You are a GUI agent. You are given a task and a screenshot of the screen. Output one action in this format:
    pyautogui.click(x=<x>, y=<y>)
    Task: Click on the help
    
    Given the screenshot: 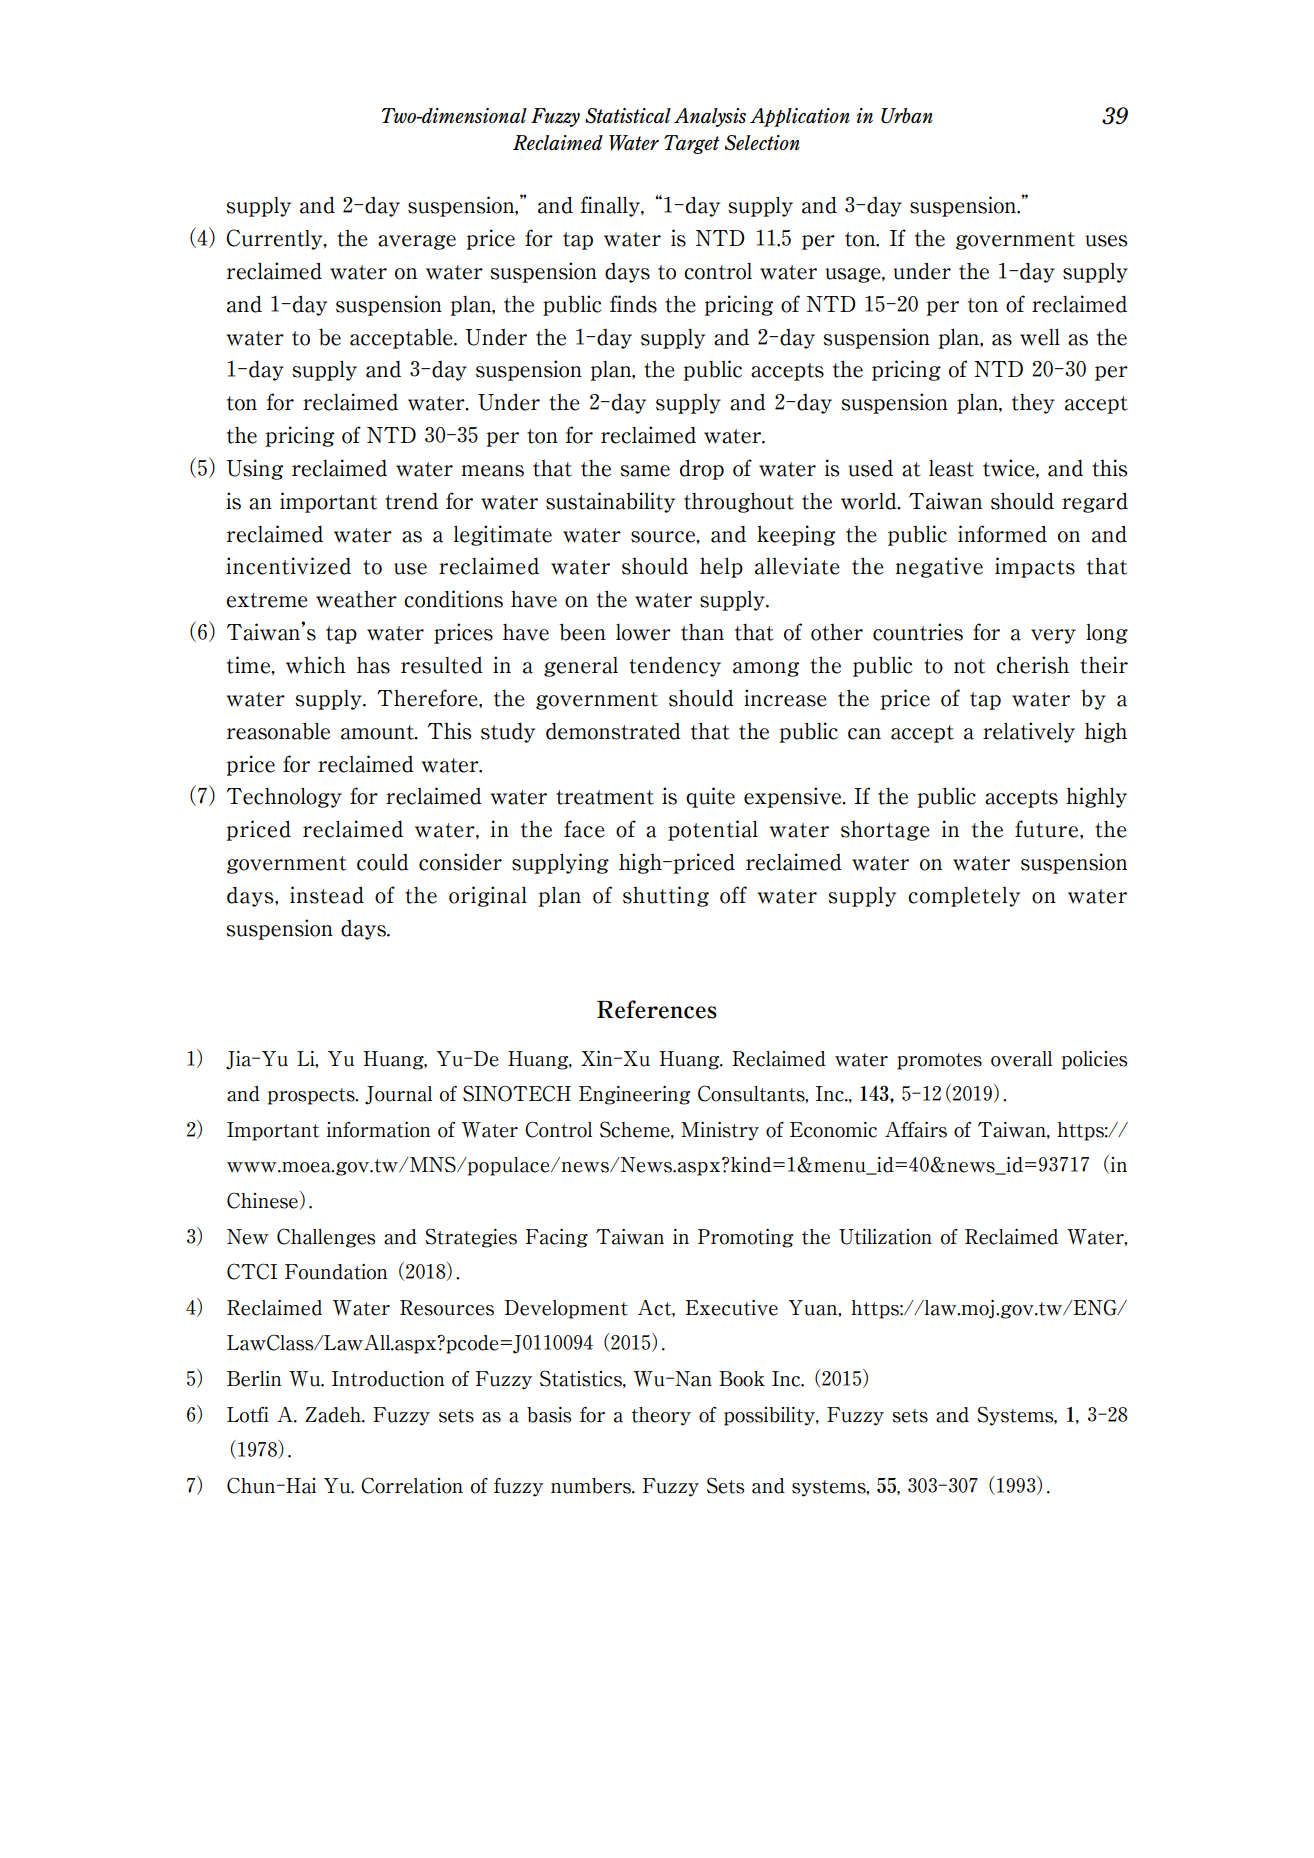 What is the action you would take?
    pyautogui.click(x=721, y=567)
